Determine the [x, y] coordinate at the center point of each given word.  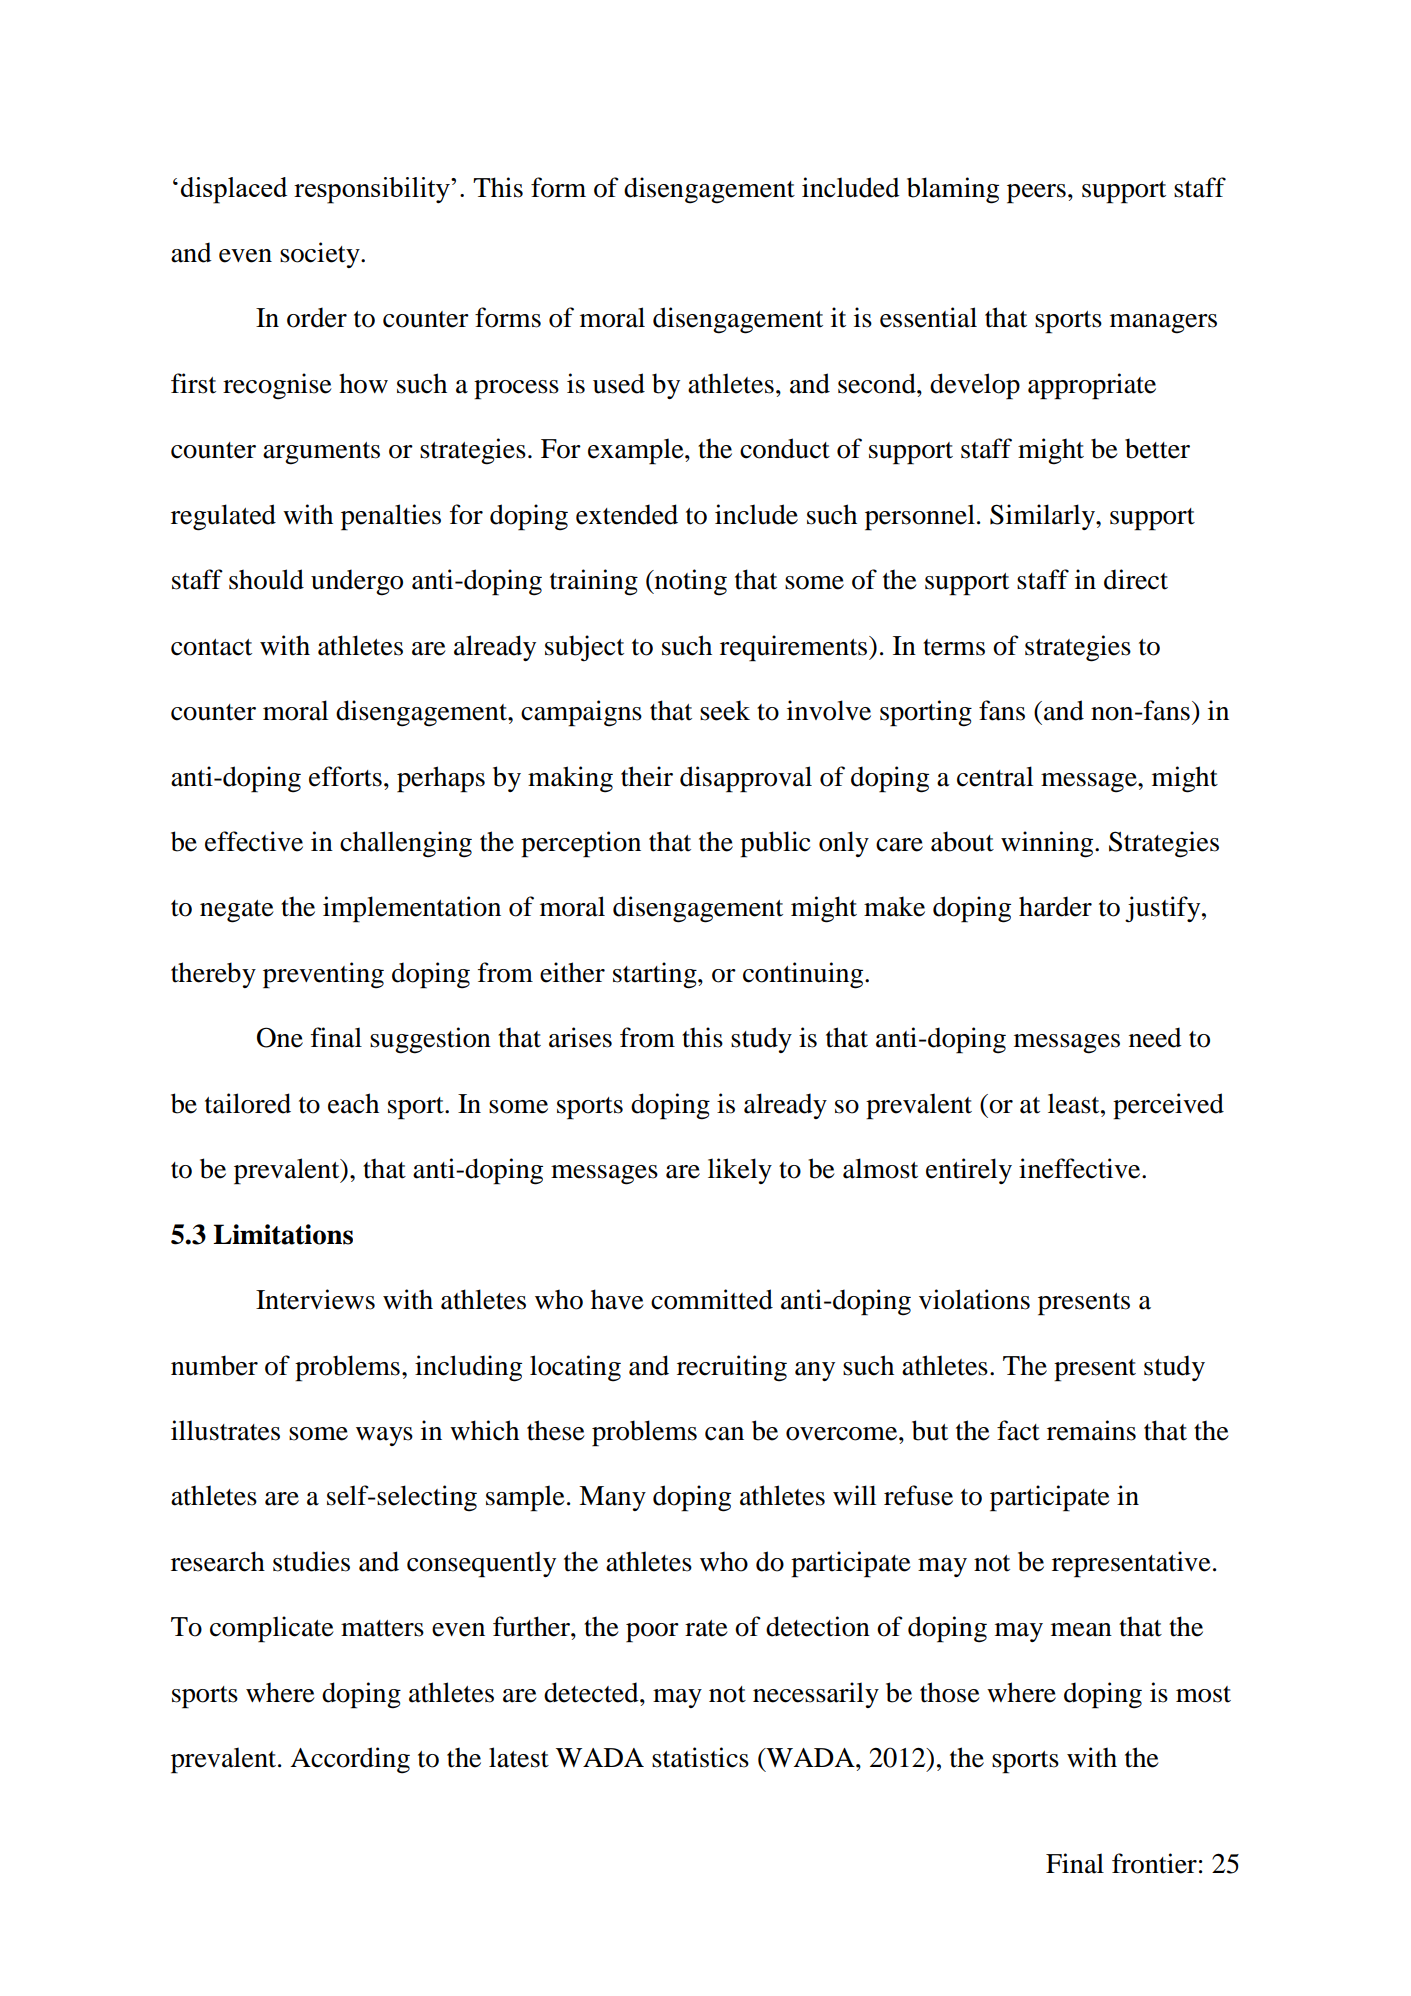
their [647, 776]
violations [974, 1299]
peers [1036, 194]
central [995, 776]
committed [712, 1299]
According [350, 1760]
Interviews [315, 1299]
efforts [345, 776]
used [619, 383]
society [321, 255]
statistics [700, 1757]
